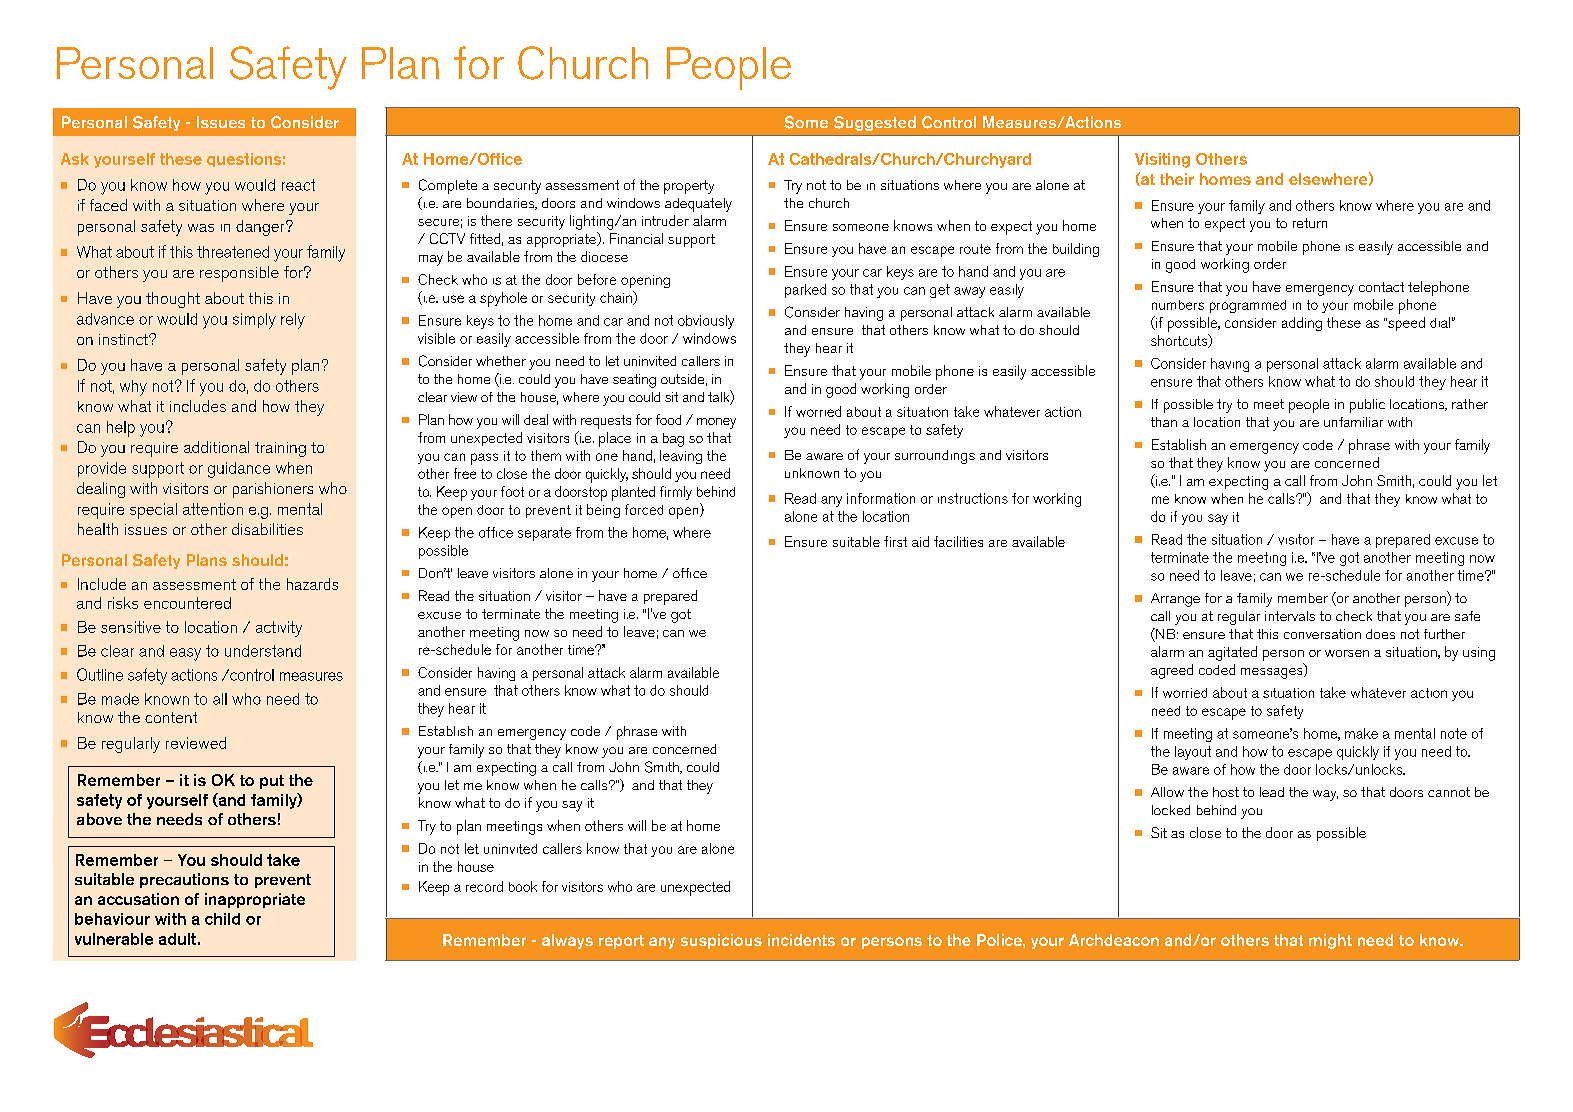  What do you see at coordinates (222, 919) in the screenshot?
I see `child` at bounding box center [222, 919].
